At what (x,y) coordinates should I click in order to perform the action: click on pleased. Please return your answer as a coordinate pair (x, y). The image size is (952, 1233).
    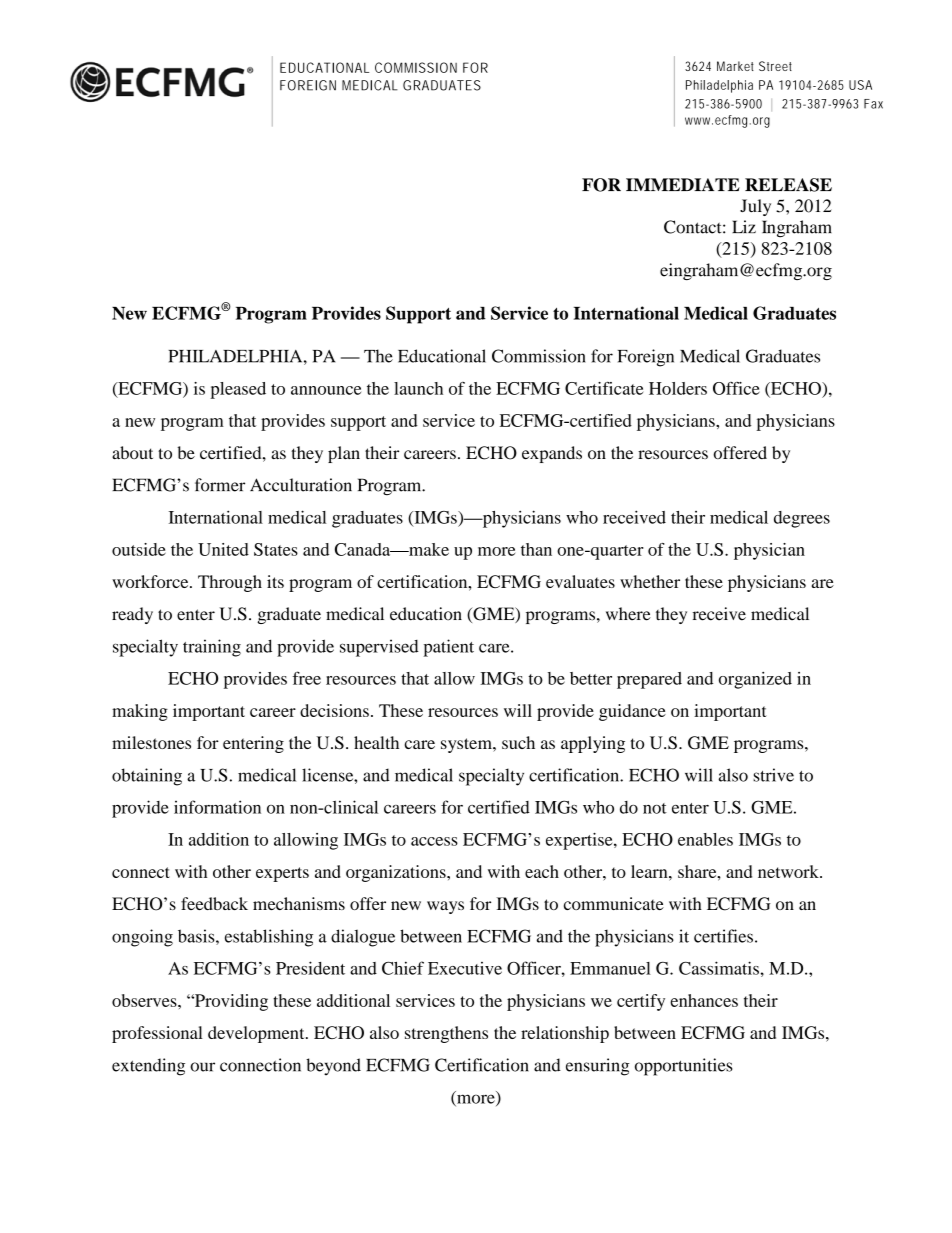
    Looking at the image, I should click on (238, 390).
